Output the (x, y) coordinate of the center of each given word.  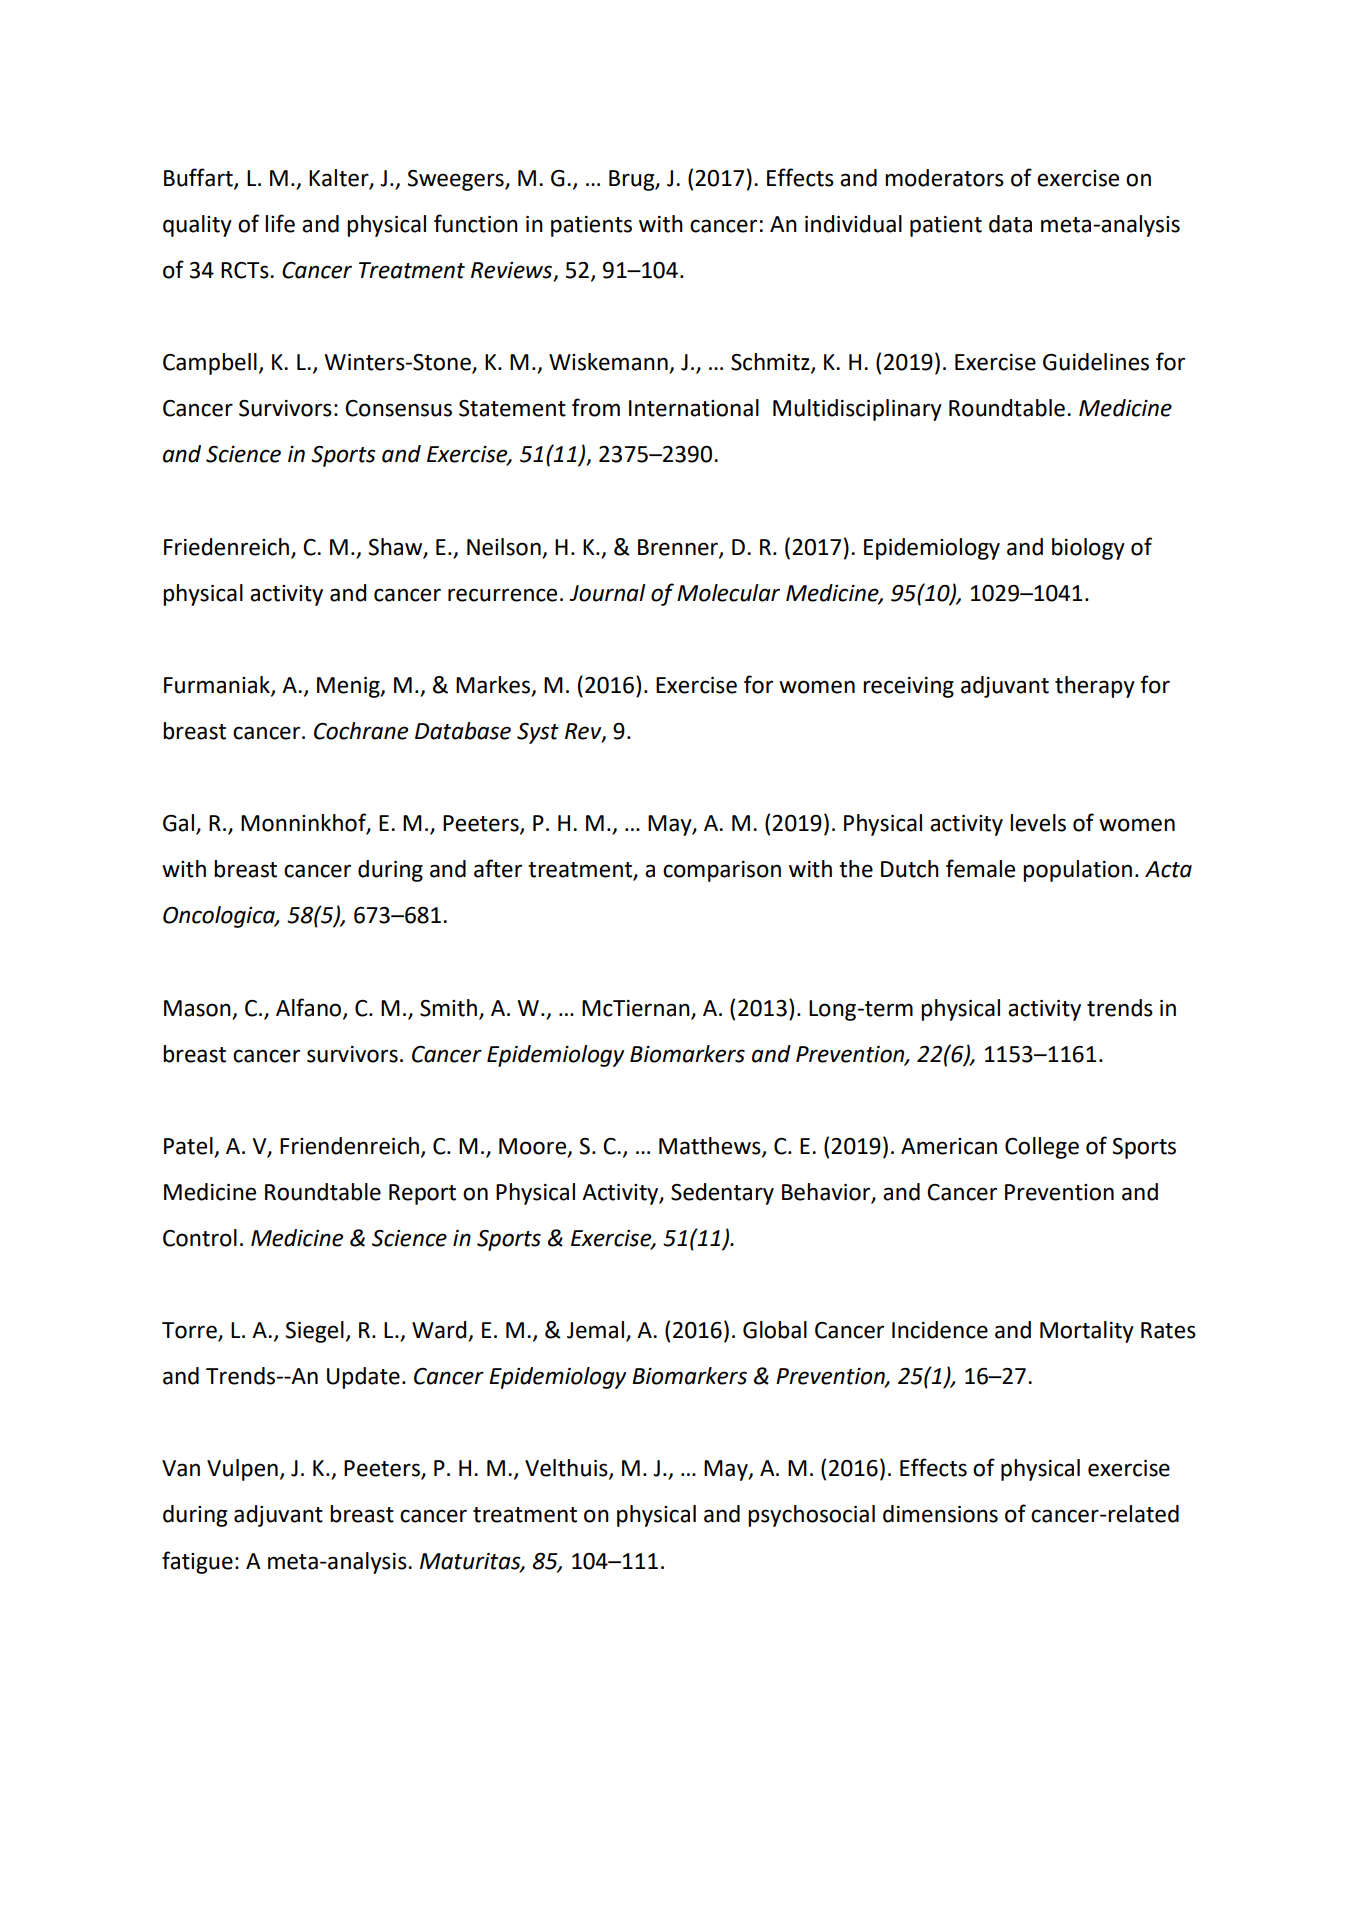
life (280, 223)
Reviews (513, 271)
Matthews (711, 1146)
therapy (1095, 687)
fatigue (197, 1562)
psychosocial (811, 1516)
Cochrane (361, 731)
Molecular (728, 593)
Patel (188, 1146)
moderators (944, 178)
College (1042, 1148)
